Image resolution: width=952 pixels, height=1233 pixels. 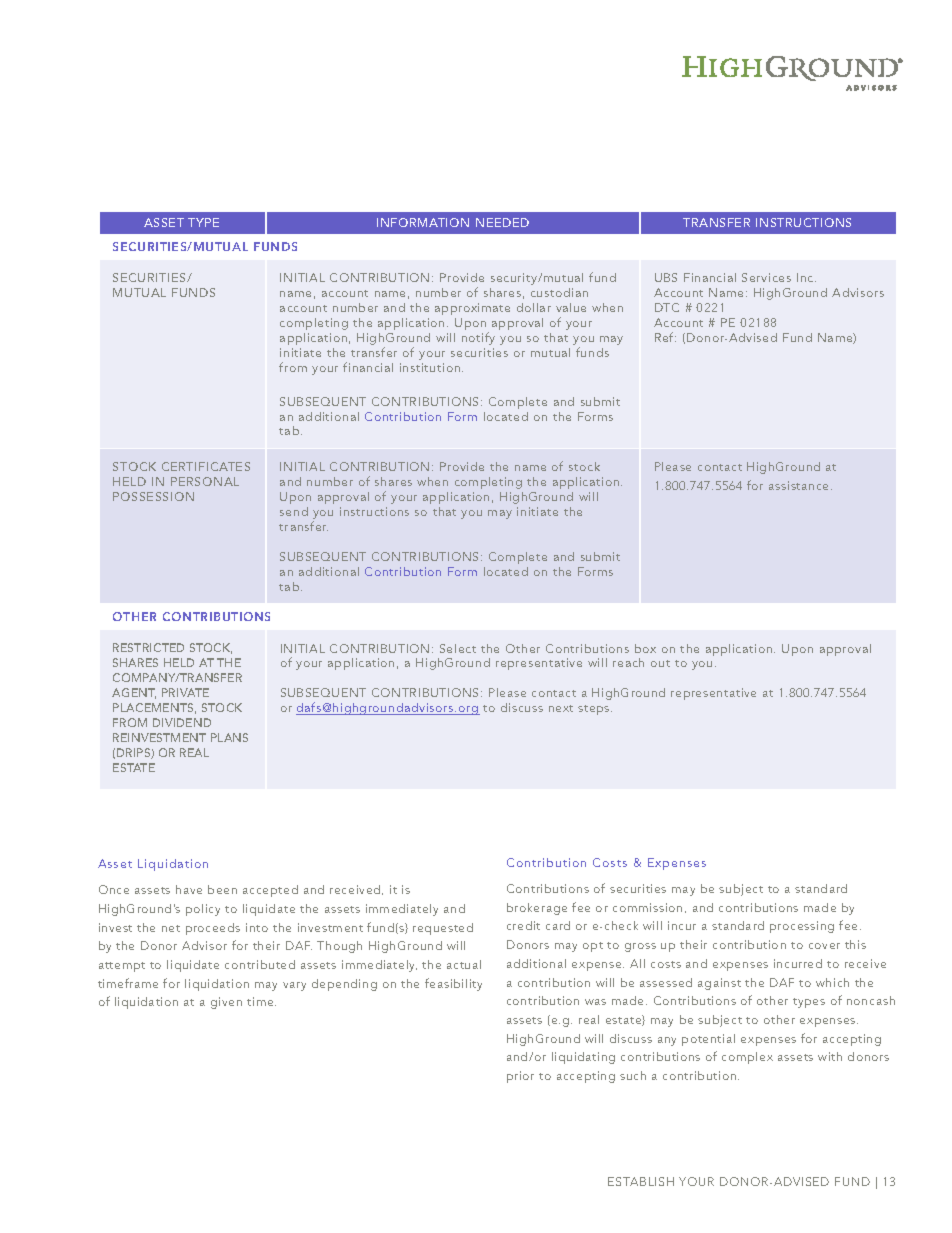 I want to click on PERSONAL, so click(x=205, y=481).
